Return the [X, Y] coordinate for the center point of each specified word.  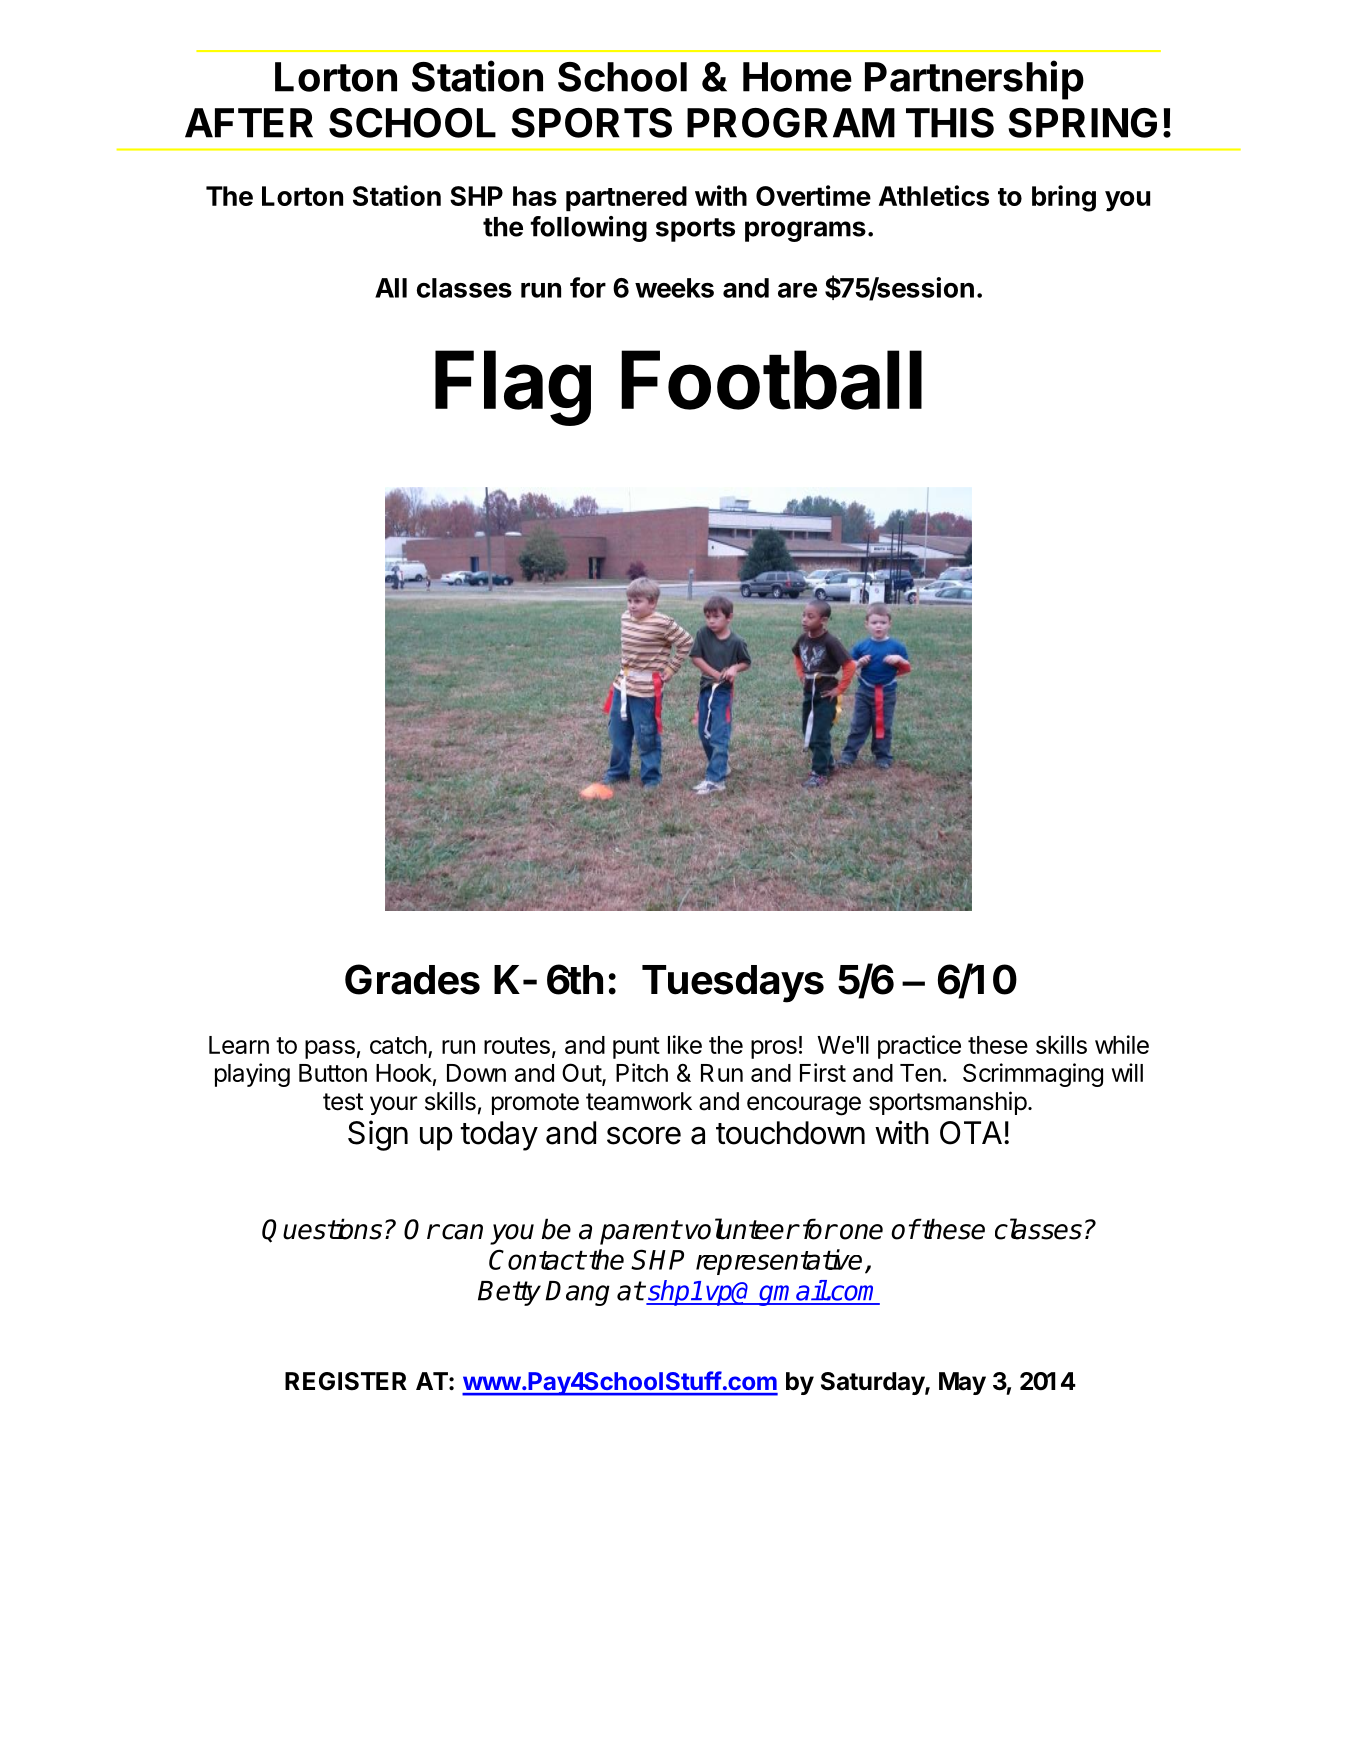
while [1122, 1044]
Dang [577, 1293]
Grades [412, 979]
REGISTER [346, 1381]
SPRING [1082, 123]
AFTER [249, 123]
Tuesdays [733, 984]
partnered [626, 198]
